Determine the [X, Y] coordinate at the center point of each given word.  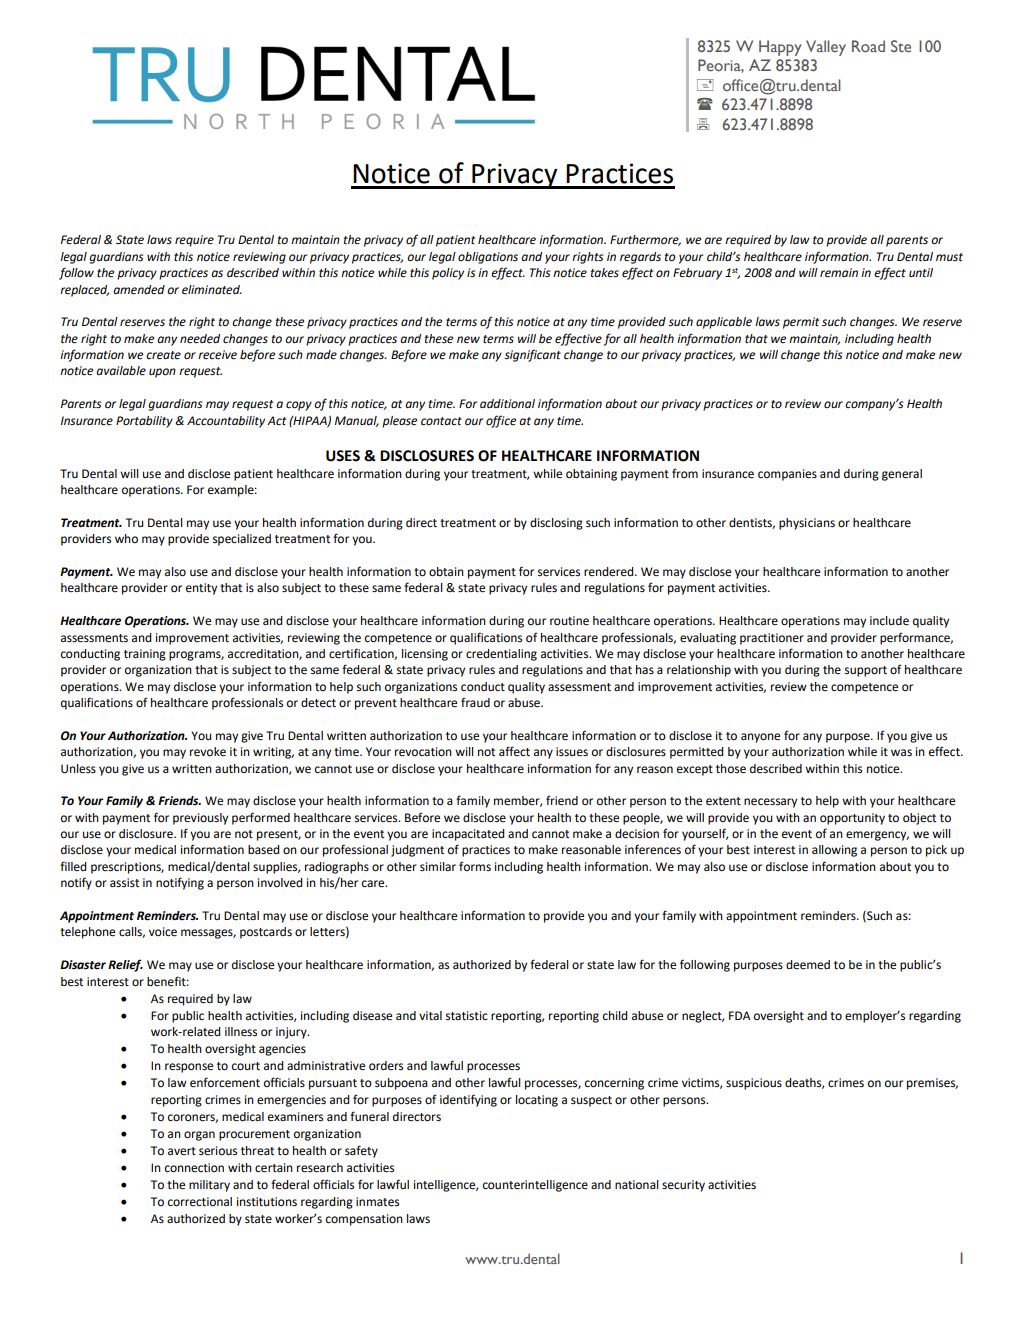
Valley [826, 48]
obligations [488, 258]
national [637, 1184]
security [683, 1186]
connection [194, 1168]
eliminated [212, 290]
